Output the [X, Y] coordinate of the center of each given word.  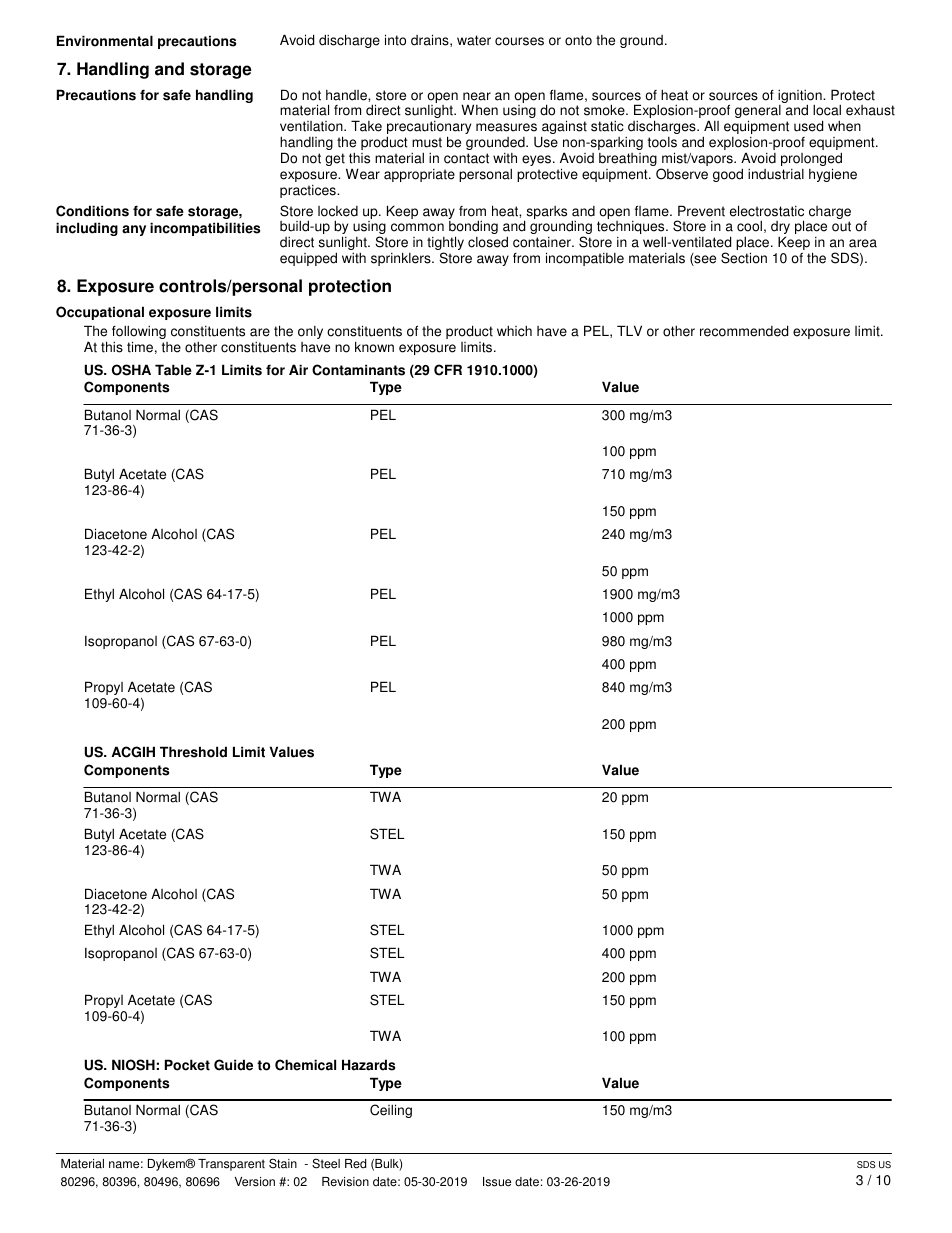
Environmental [105, 41]
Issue [497, 1182]
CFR [448, 370]
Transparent [231, 1165]
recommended [744, 331]
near [477, 96]
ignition [801, 98]
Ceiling [391, 1111]
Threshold [193, 752]
